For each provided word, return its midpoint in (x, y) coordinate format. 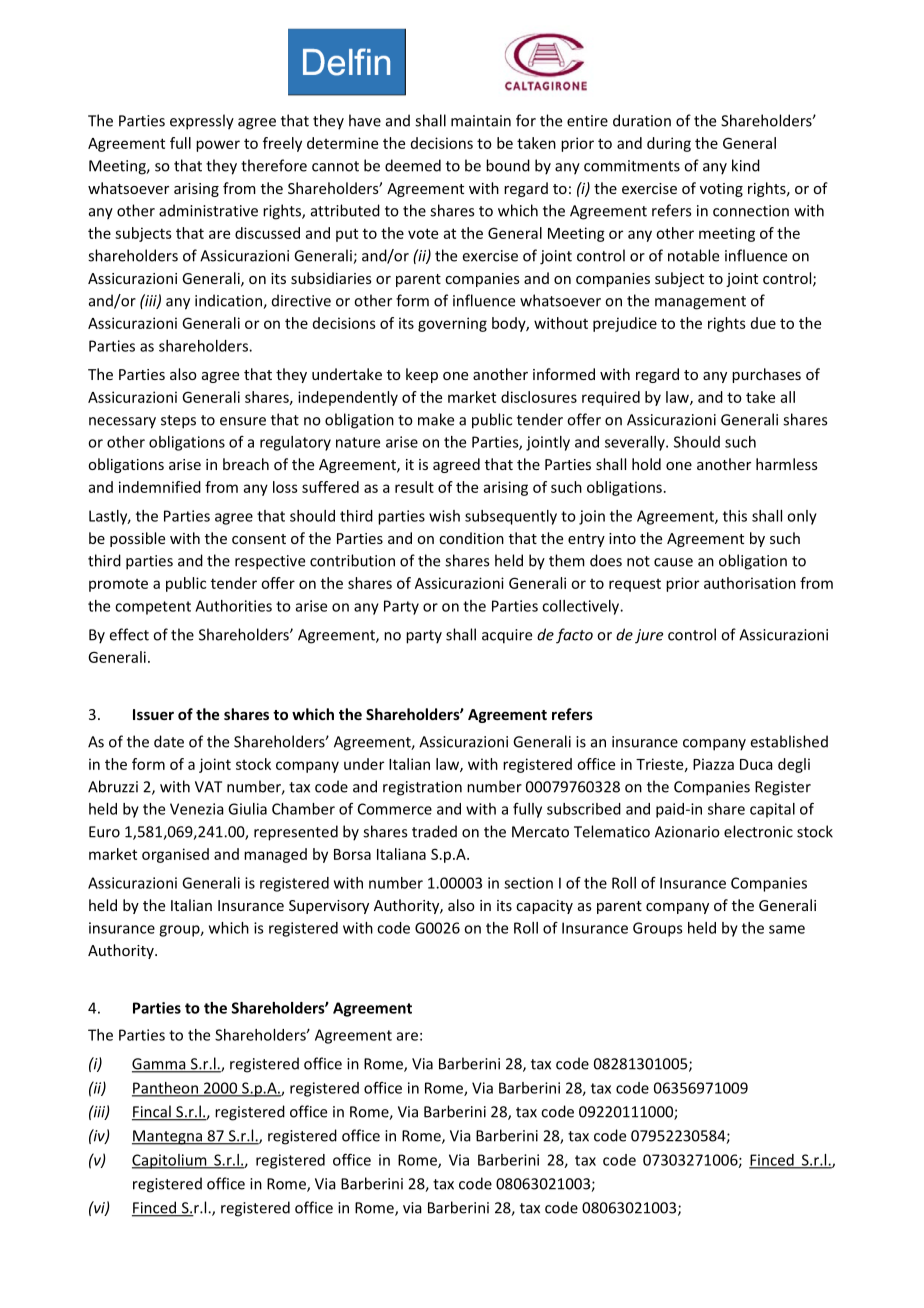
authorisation (750, 583)
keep (422, 375)
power (218, 146)
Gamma (160, 1065)
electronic (758, 831)
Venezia (197, 809)
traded (434, 831)
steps (178, 422)
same (787, 929)
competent (153, 608)
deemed (413, 165)
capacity (544, 907)
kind (746, 165)
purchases (766, 375)
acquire (507, 636)
